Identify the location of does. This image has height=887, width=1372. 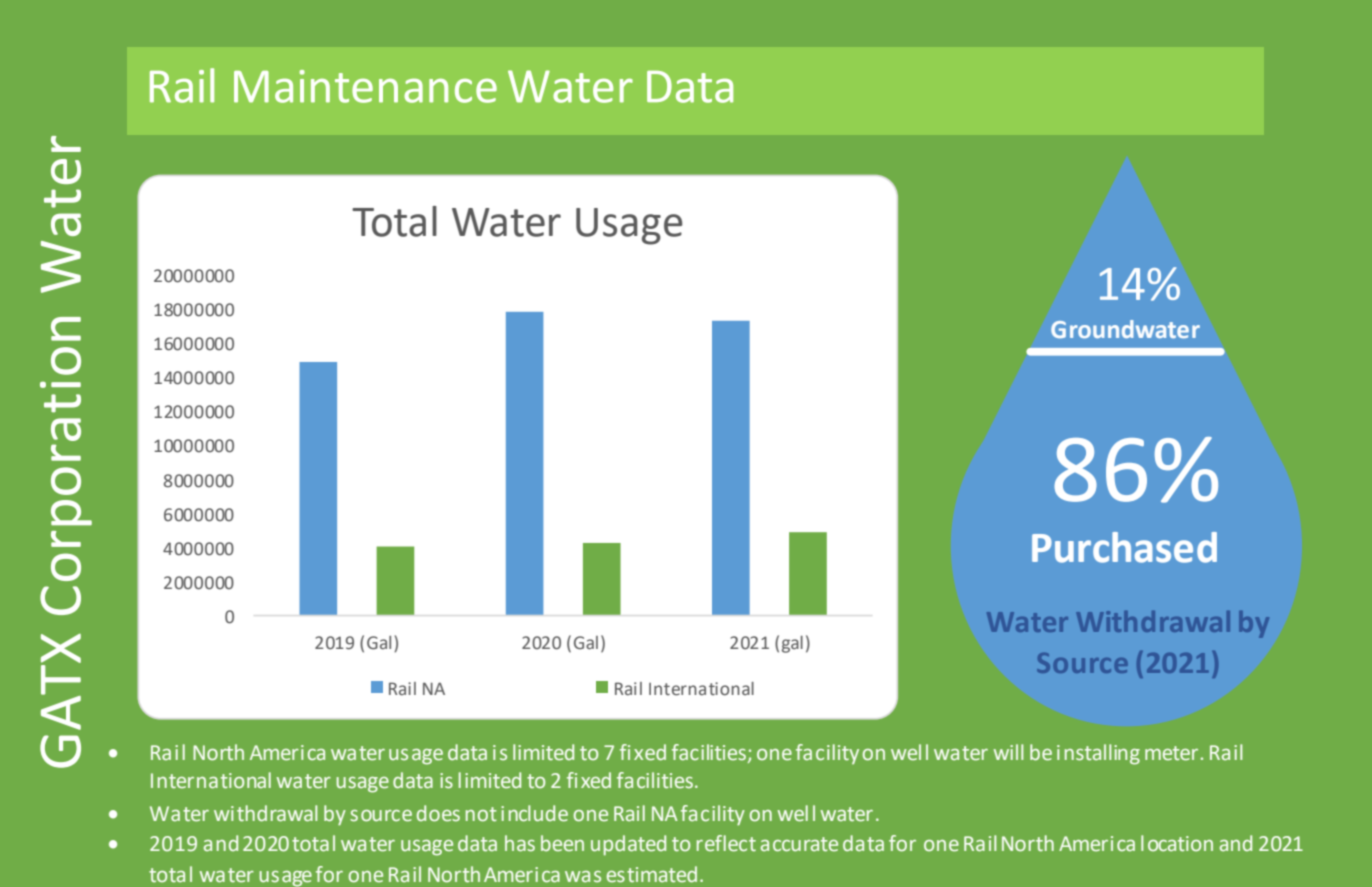
(438, 813).
